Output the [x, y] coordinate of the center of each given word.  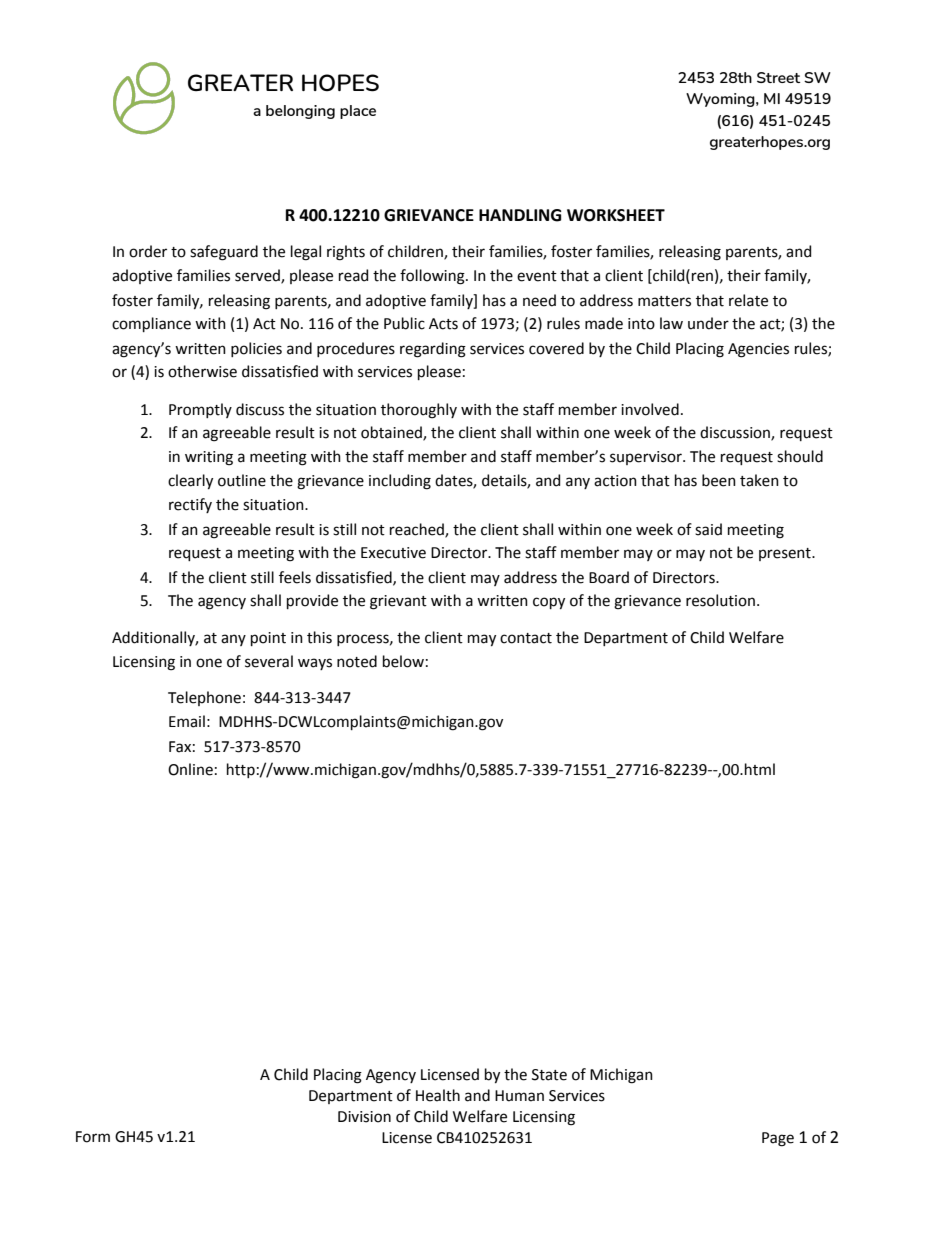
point [268, 639]
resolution [720, 600]
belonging [300, 112]
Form [93, 1137]
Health [438, 1095]
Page [778, 1139]
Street [778, 77]
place [358, 112]
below [403, 661]
